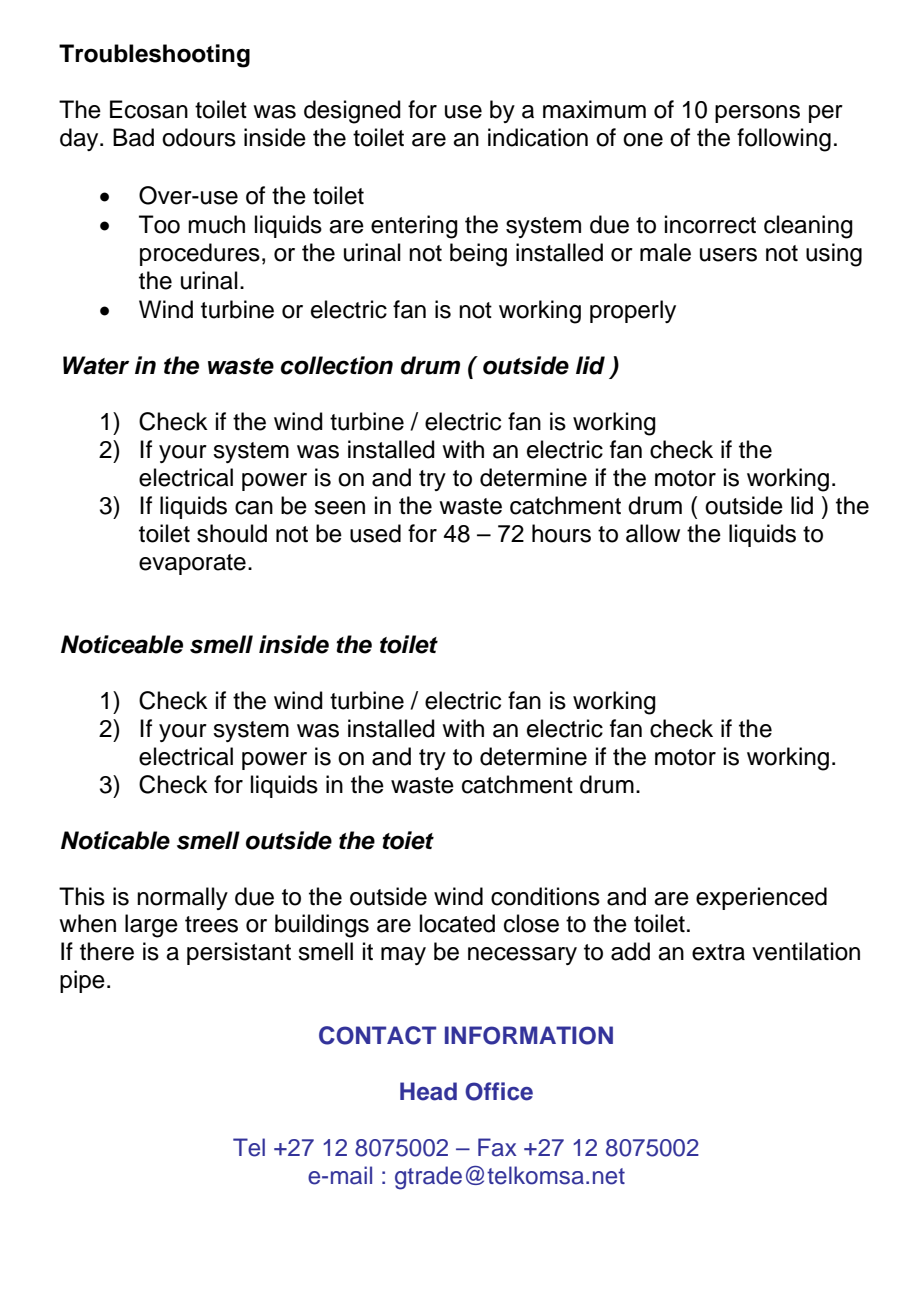 The height and width of the document is (1313, 924). Describe the element at coordinates (337, 365) in the document. I see `collection` at that location.
